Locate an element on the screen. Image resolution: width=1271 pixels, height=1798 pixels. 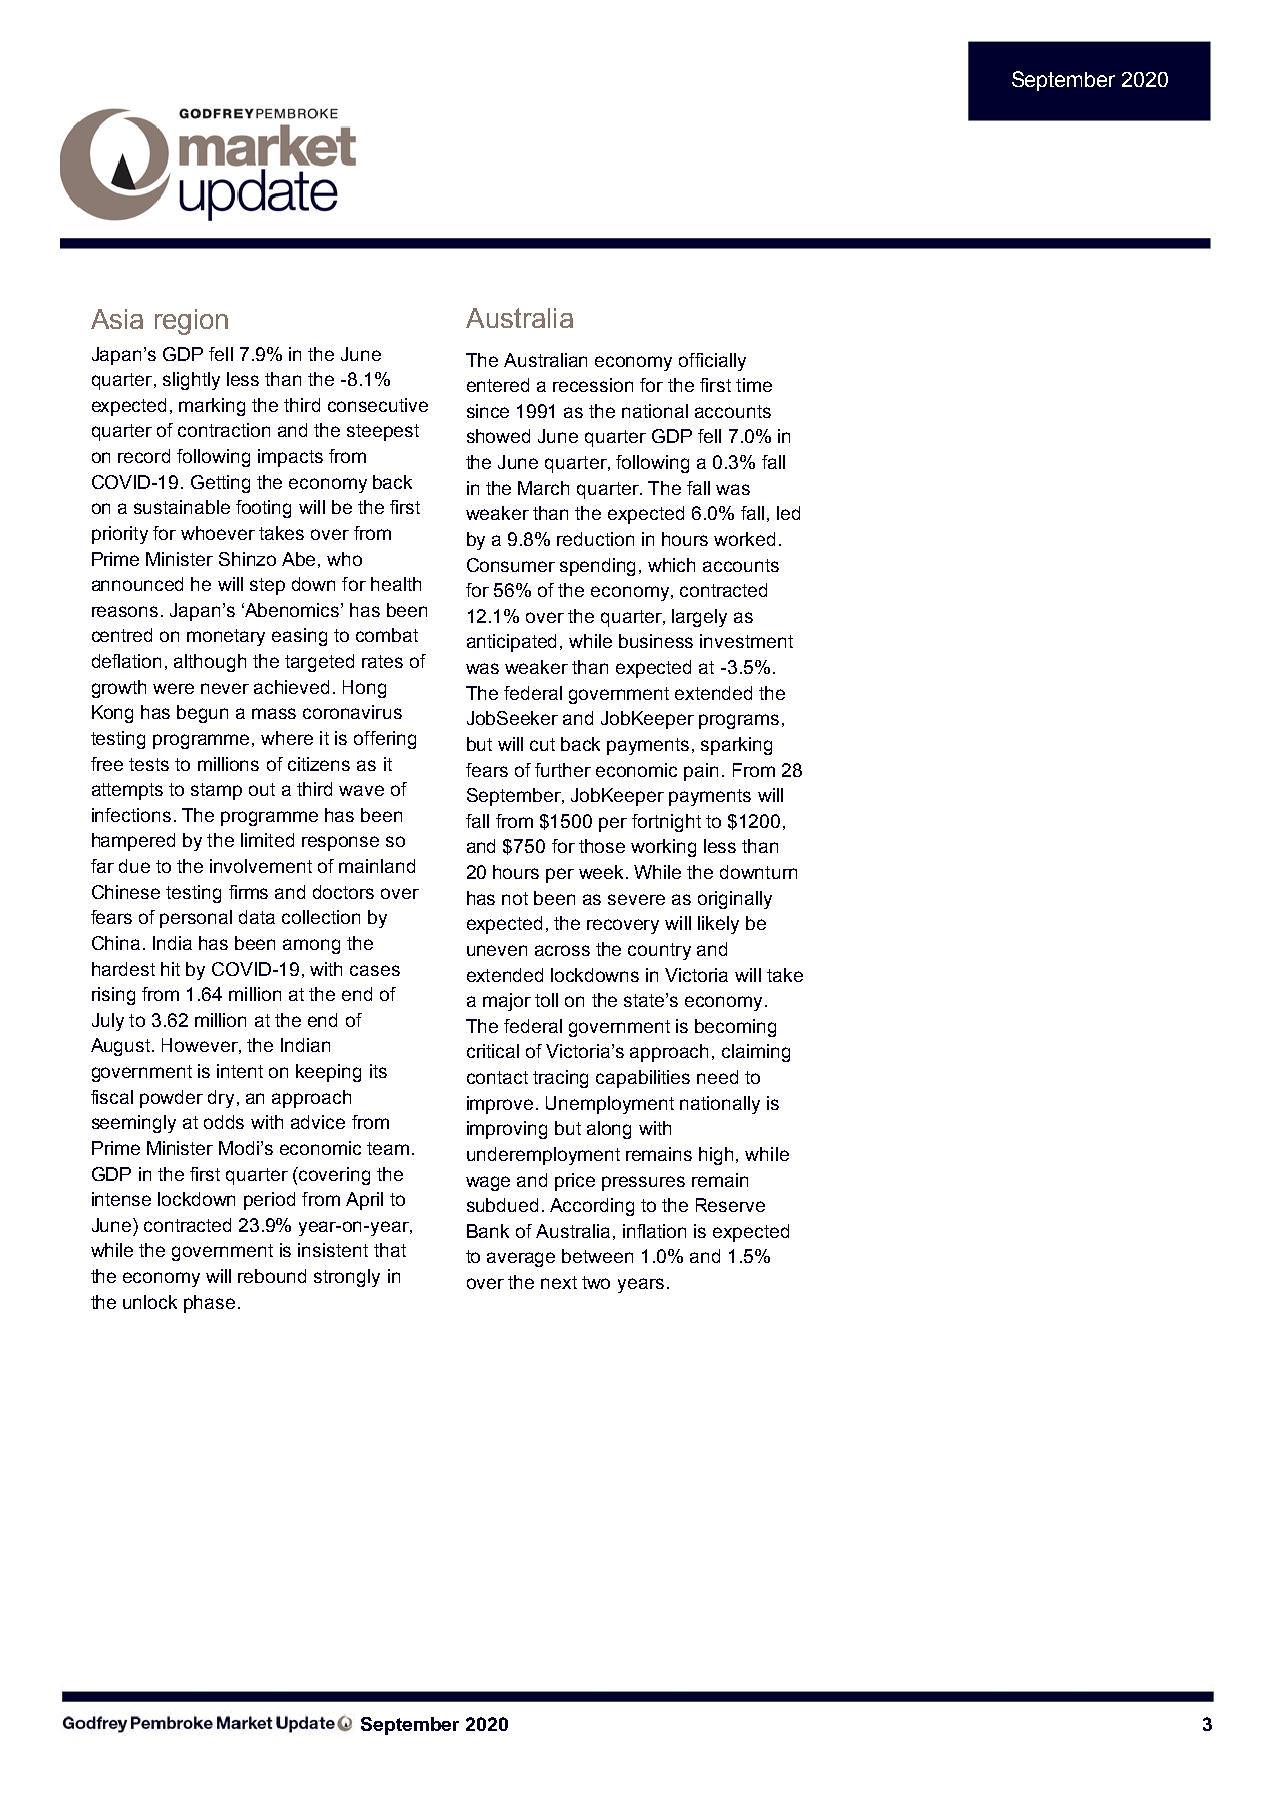
officially is located at coordinates (712, 362).
